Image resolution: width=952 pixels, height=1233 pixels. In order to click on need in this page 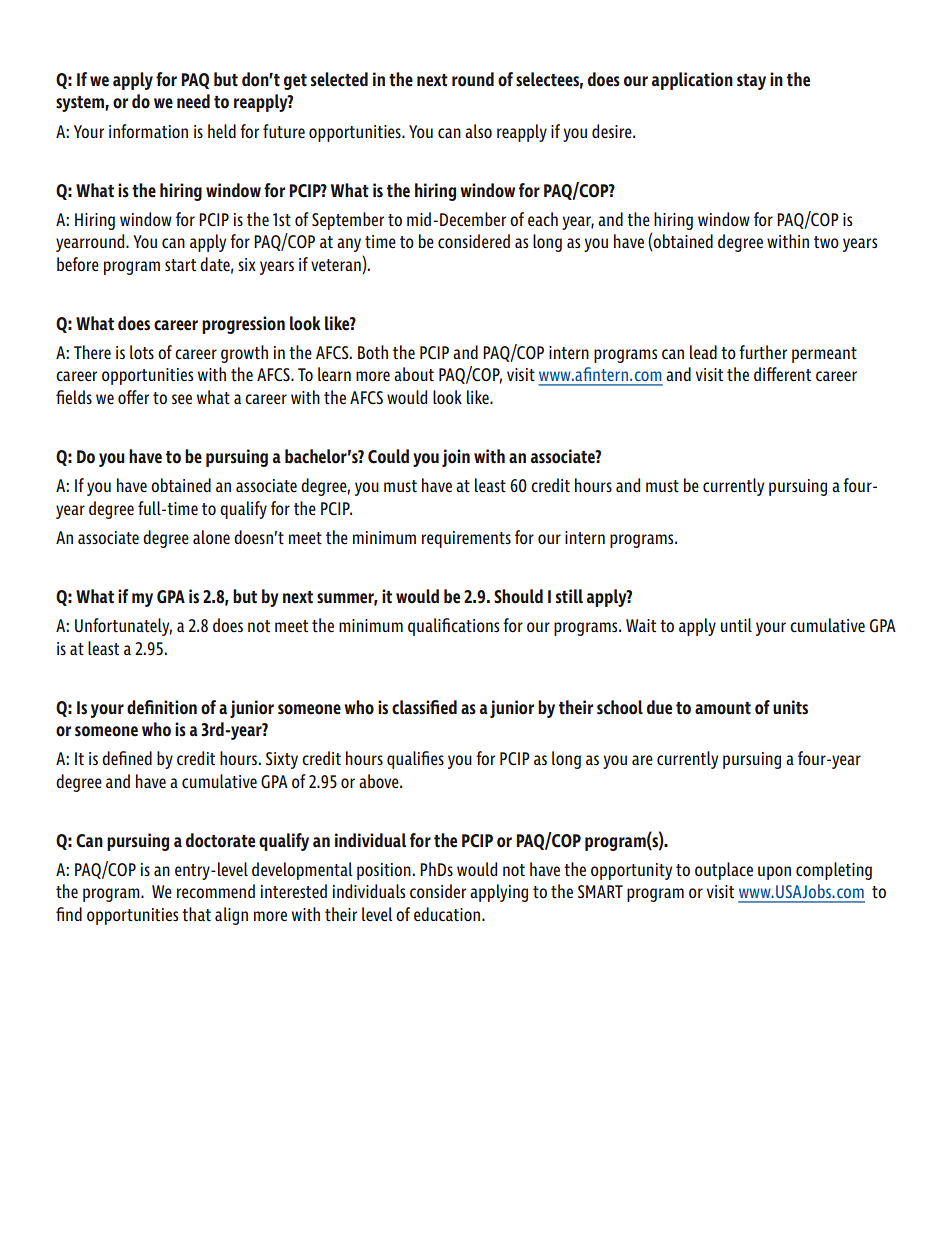, I will do `click(193, 101)`.
